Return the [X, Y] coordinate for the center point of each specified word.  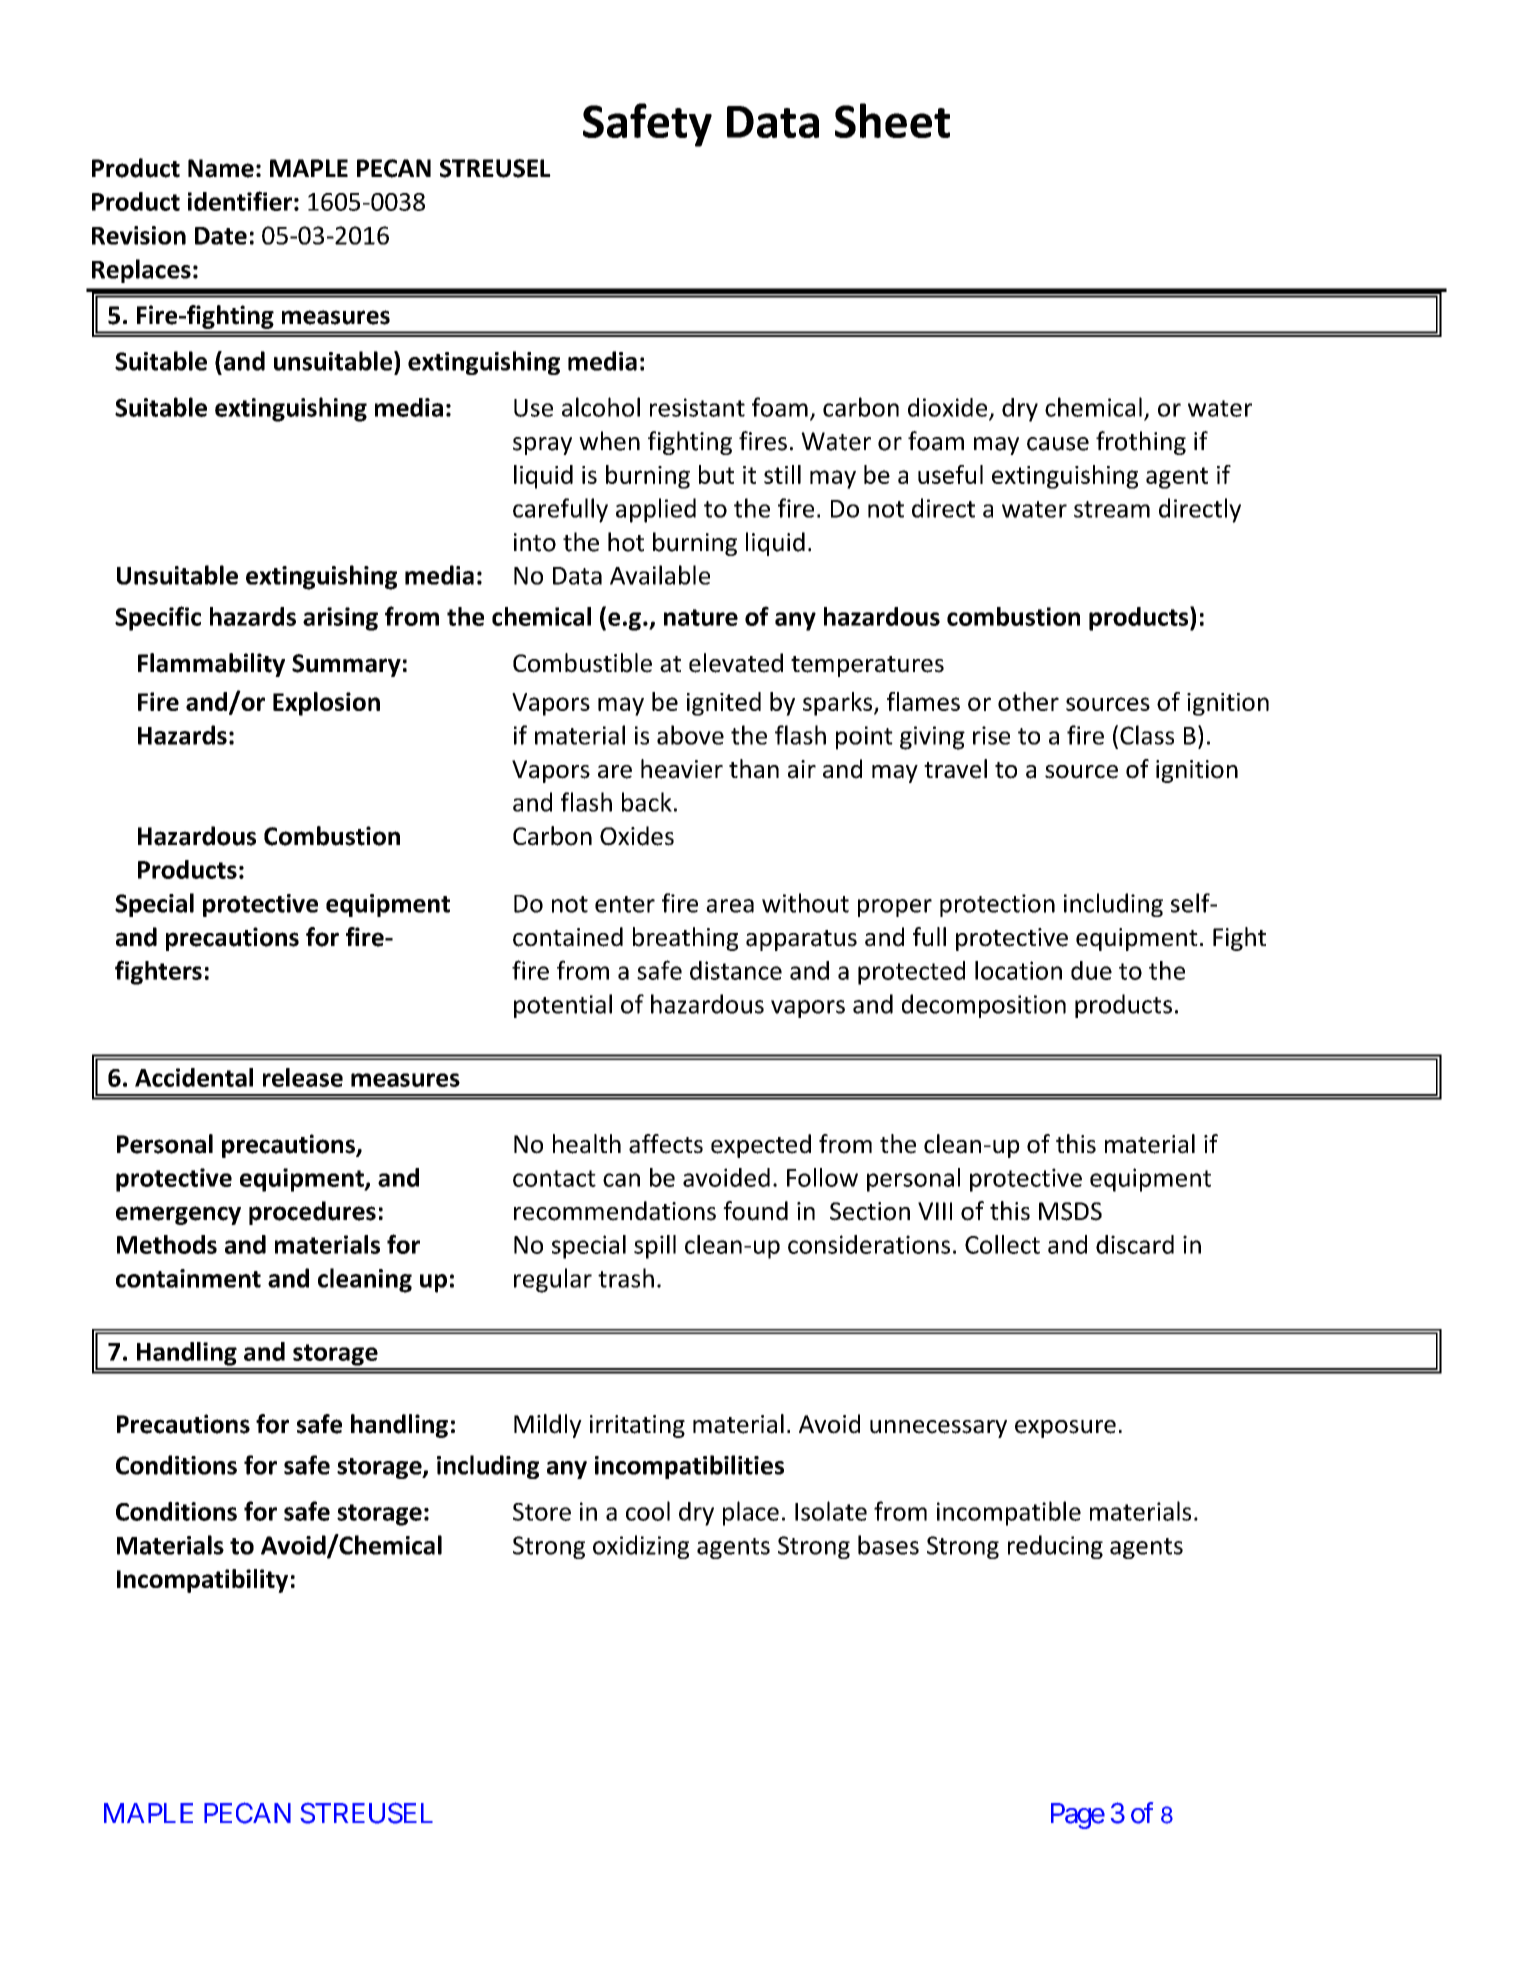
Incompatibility [202, 1581]
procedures [312, 1213]
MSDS [1070, 1211]
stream [1112, 509]
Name [221, 168]
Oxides [637, 836]
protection [997, 905]
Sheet [892, 120]
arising [340, 619]
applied [656, 510]
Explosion [326, 704]
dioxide [949, 408]
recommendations [615, 1211]
